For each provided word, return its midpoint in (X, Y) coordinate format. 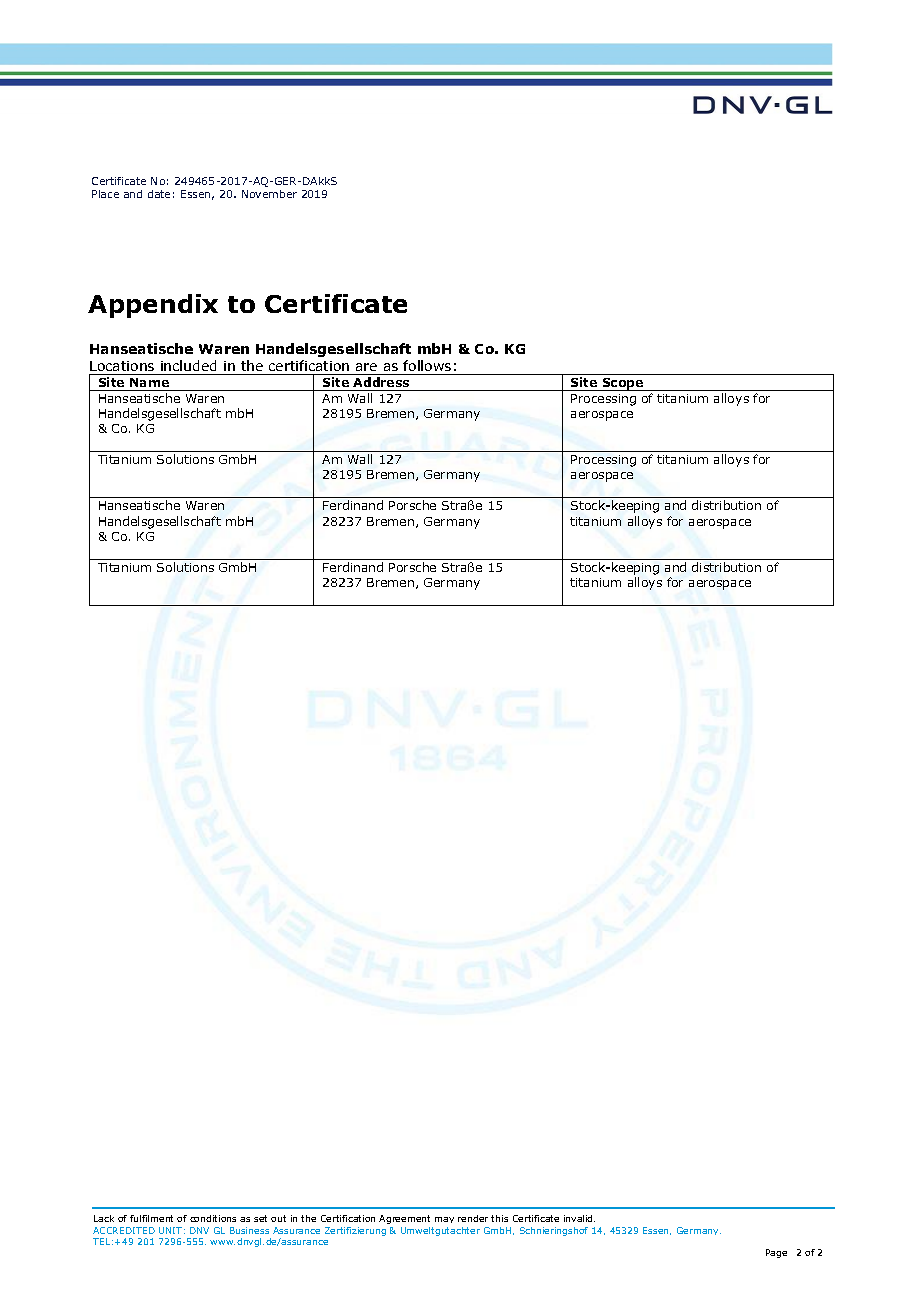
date (159, 194)
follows (427, 365)
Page (776, 1253)
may (444, 1220)
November (269, 194)
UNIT (170, 1230)
